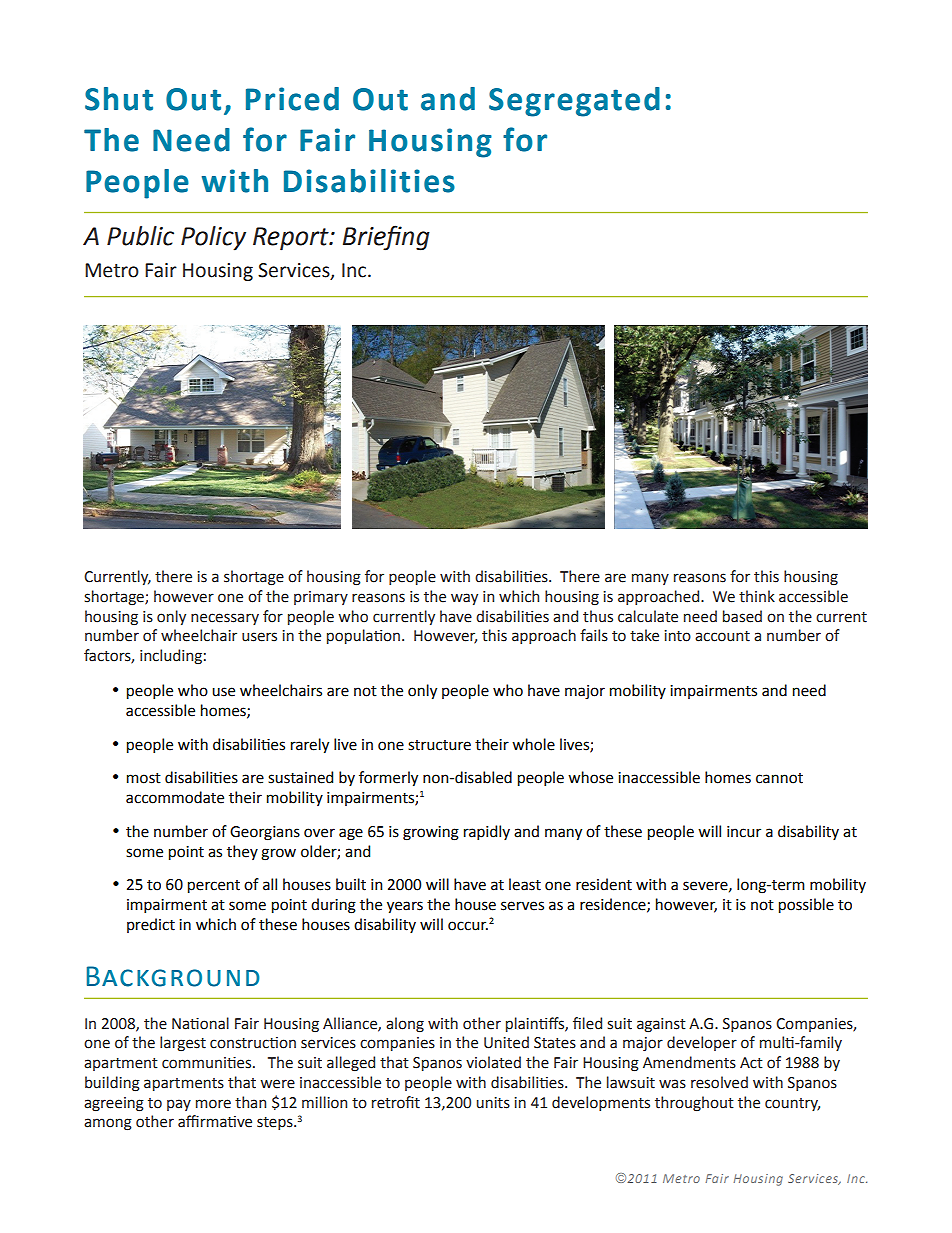 This document has width=952, height=1233. What do you see at coordinates (757, 596) in the document?
I see `think` at bounding box center [757, 596].
